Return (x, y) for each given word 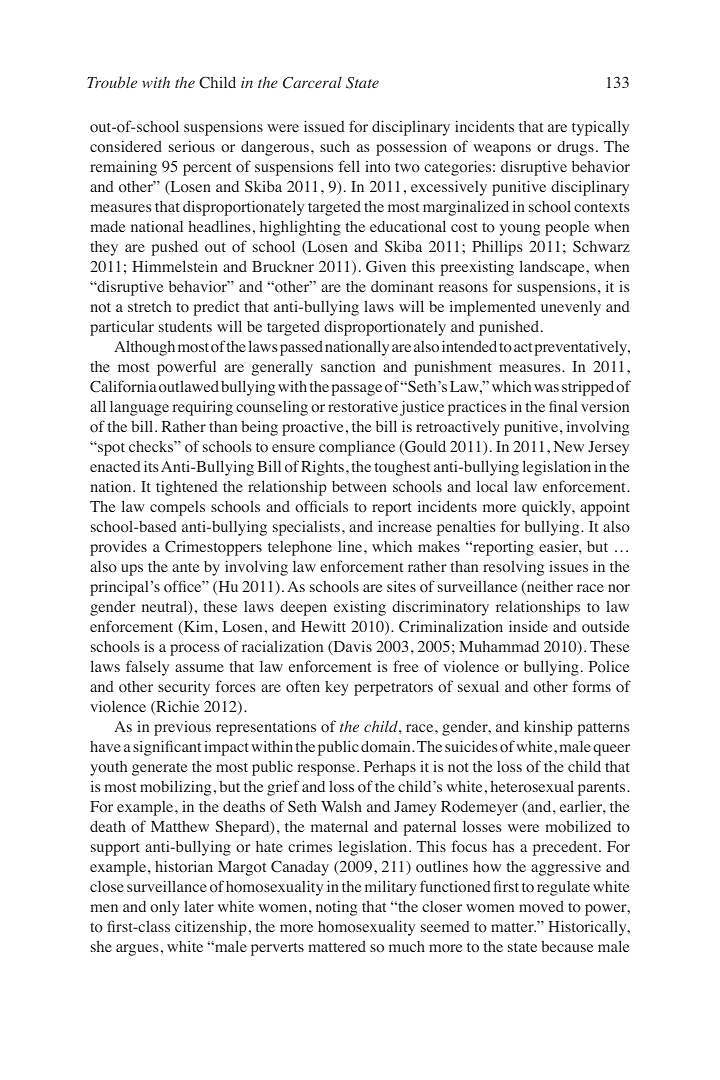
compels (177, 508)
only (165, 908)
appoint (605, 508)
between (359, 486)
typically (600, 128)
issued (324, 126)
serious (192, 146)
